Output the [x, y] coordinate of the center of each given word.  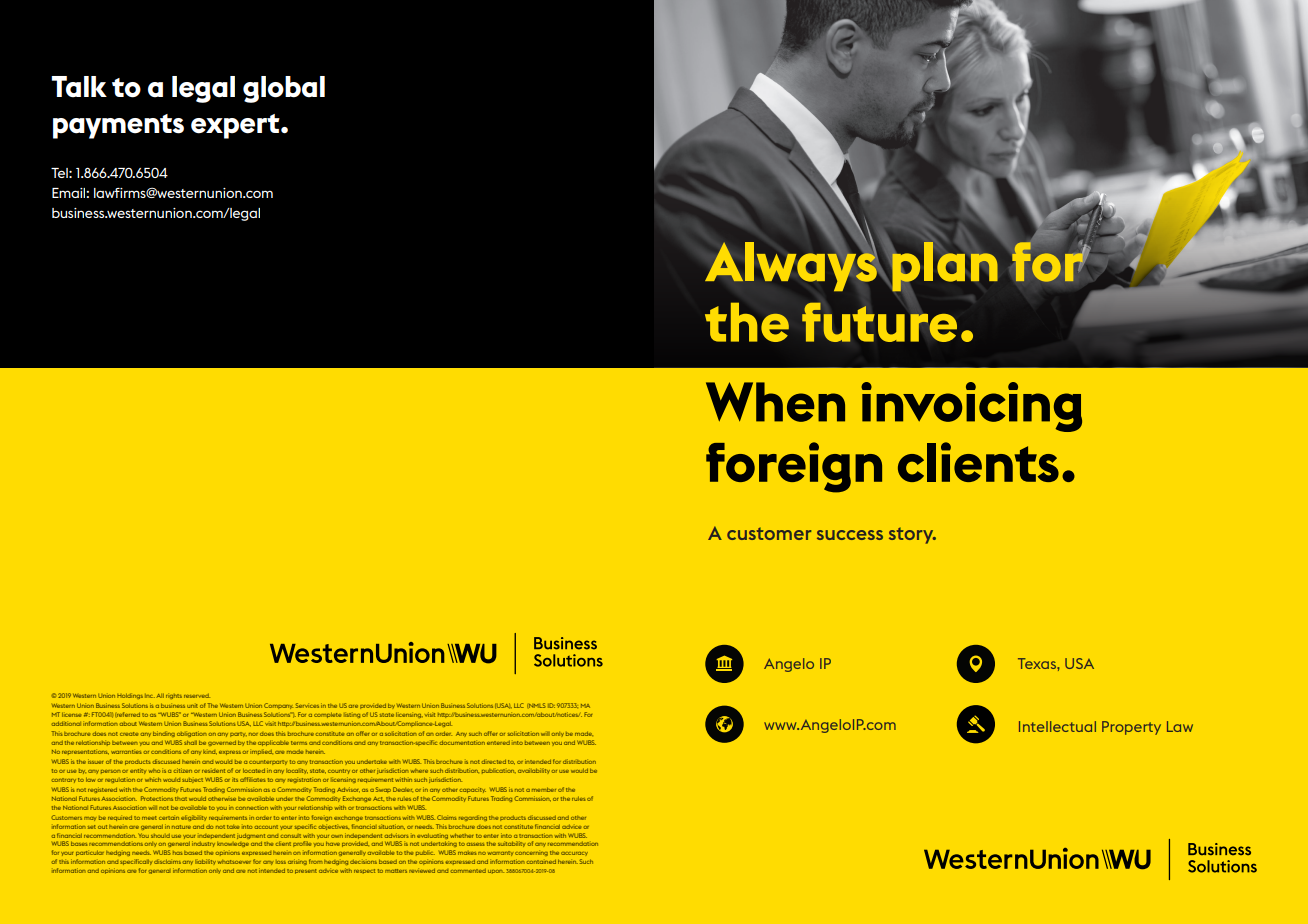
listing [352, 715]
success [850, 535]
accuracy [574, 853]
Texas [1038, 663]
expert [236, 126]
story [912, 535]
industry [203, 844]
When [775, 402]
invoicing [971, 407]
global [284, 89]
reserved [197, 696]
